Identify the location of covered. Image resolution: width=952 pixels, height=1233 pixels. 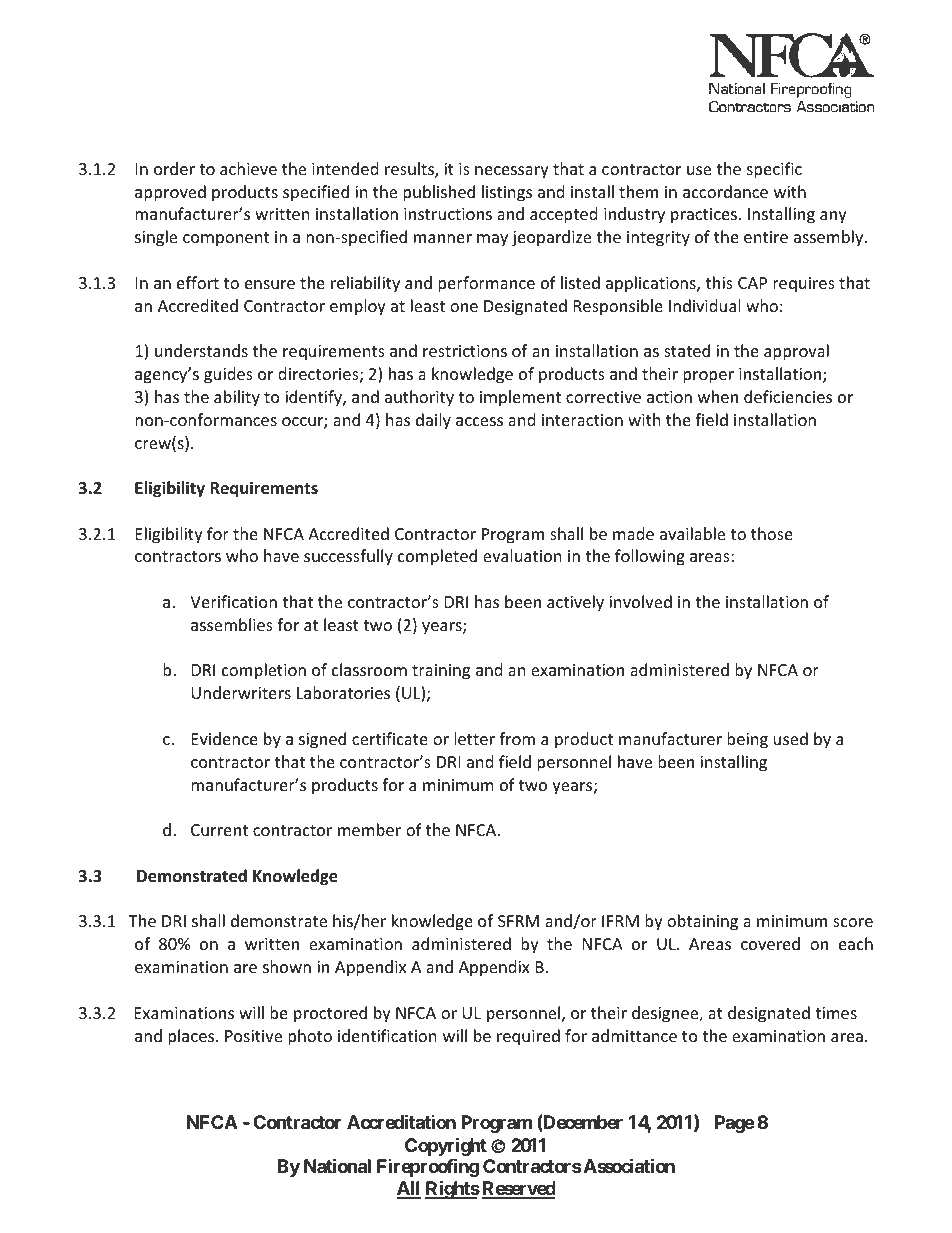
(770, 943).
